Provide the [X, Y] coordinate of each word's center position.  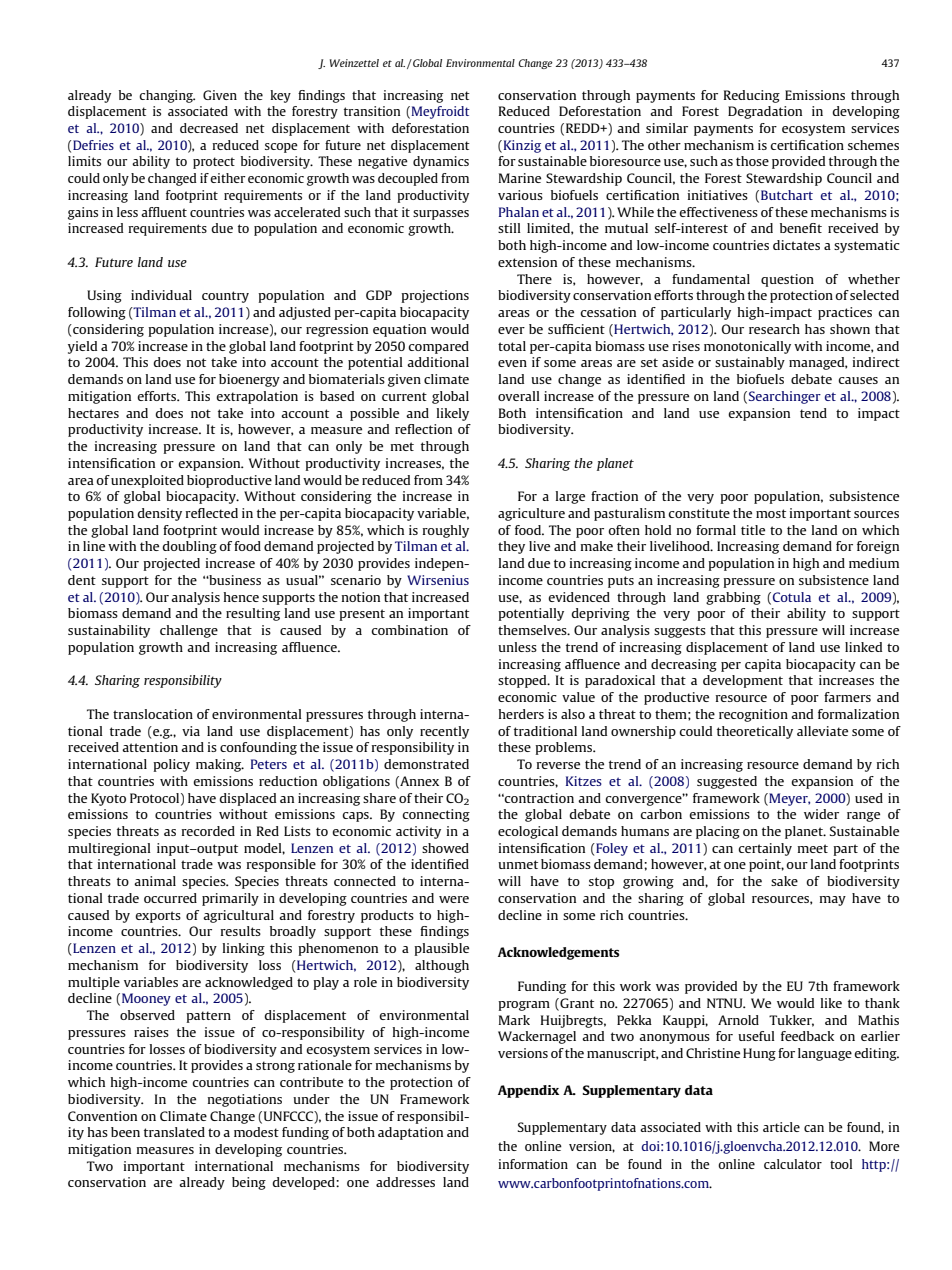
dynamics [441, 162]
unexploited [147, 481]
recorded [208, 831]
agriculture [531, 514]
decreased [209, 128]
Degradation [765, 112]
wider [821, 814]
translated [174, 1132]
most [771, 513]
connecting [436, 815]
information [533, 1164]
